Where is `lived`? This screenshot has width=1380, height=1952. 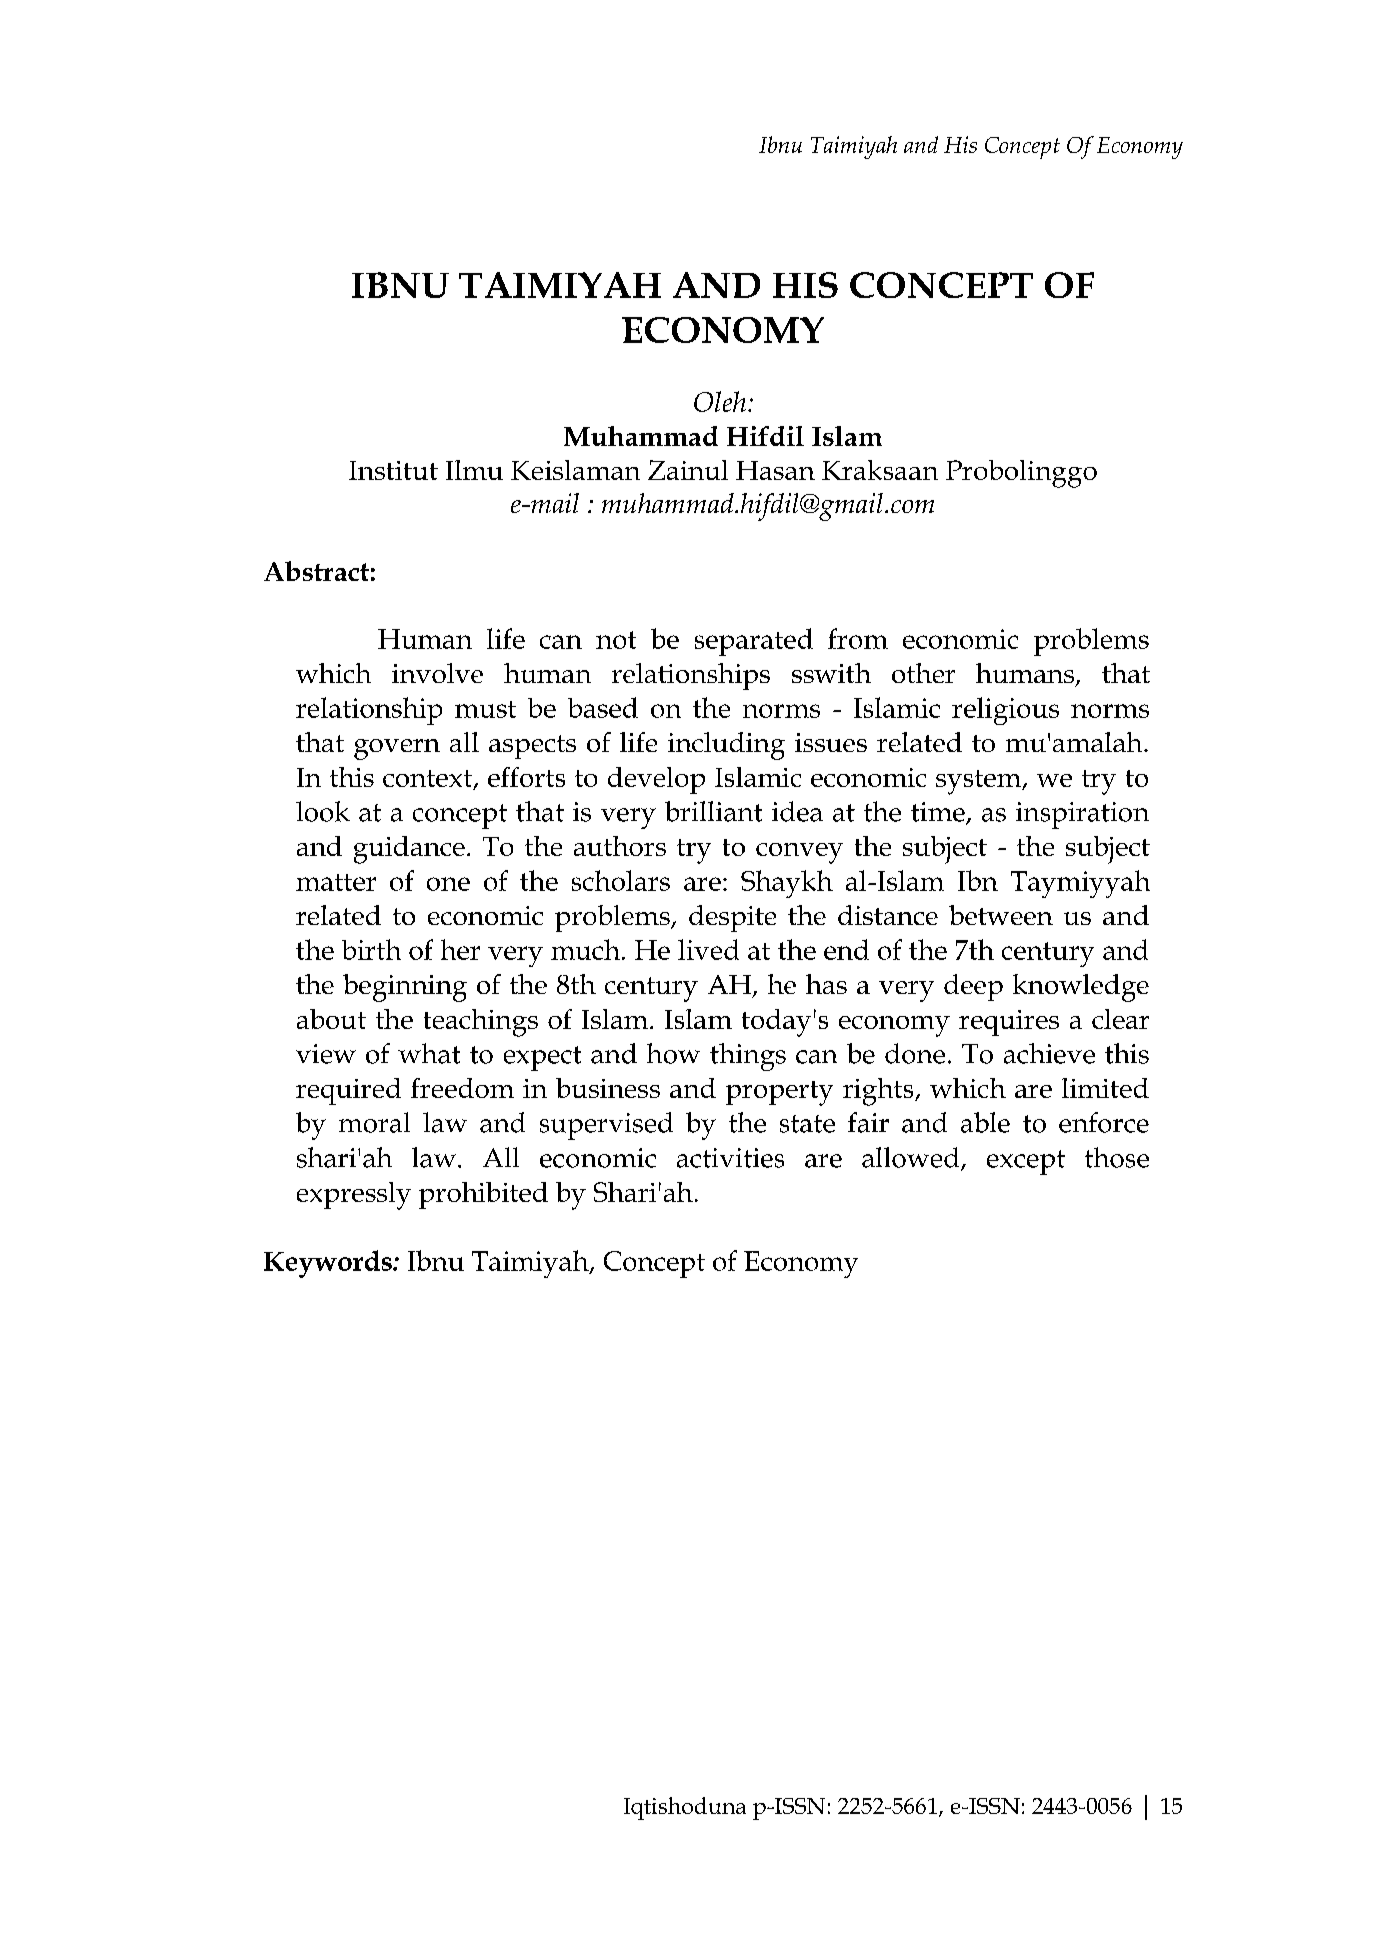 lived is located at coordinates (708, 949).
